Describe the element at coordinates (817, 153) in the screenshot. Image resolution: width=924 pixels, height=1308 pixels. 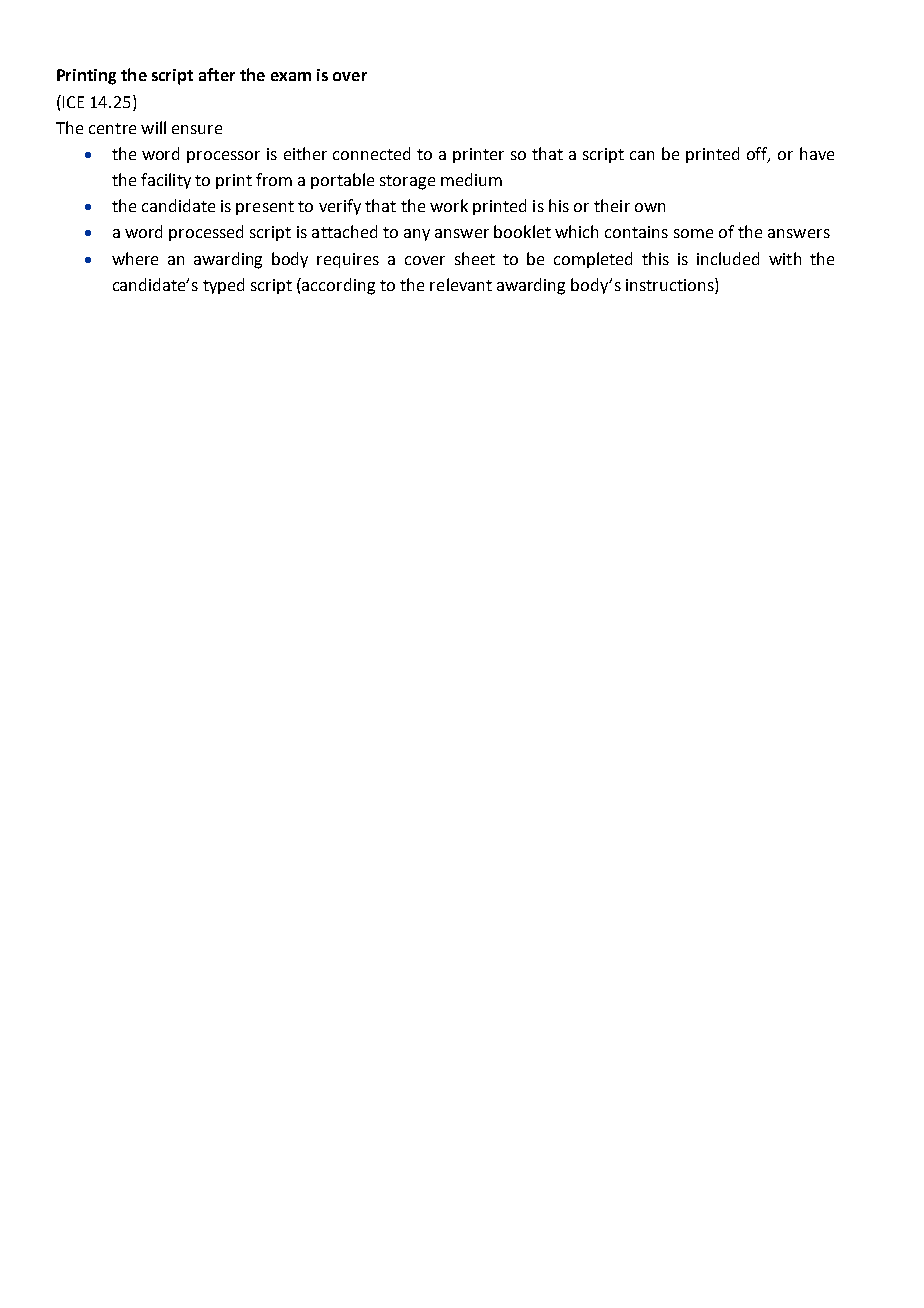
I see `have` at that location.
